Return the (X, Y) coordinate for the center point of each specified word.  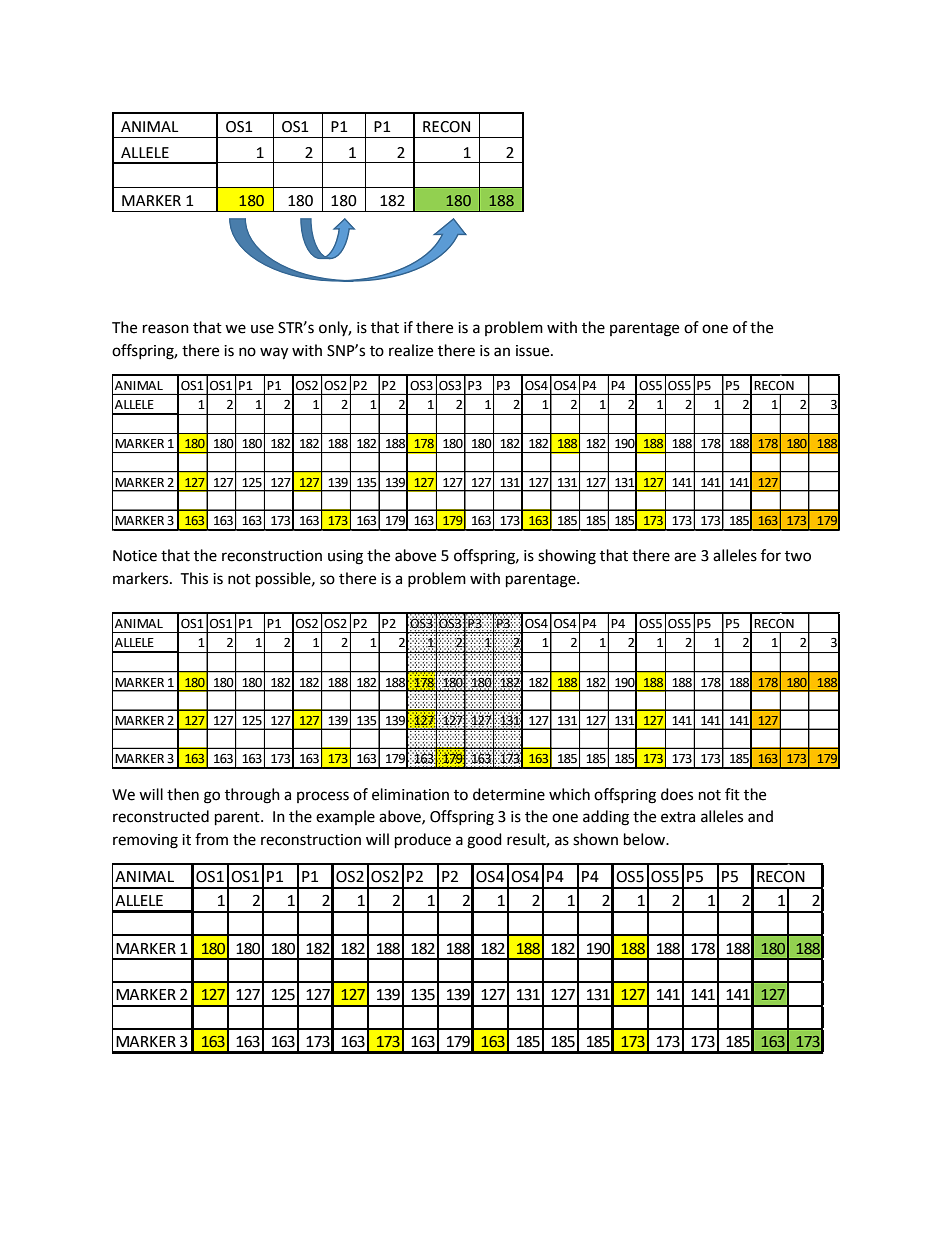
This (194, 578)
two (798, 556)
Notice (135, 556)
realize (411, 350)
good (484, 841)
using (345, 557)
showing (567, 557)
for (771, 555)
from (211, 839)
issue (534, 351)
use (262, 329)
